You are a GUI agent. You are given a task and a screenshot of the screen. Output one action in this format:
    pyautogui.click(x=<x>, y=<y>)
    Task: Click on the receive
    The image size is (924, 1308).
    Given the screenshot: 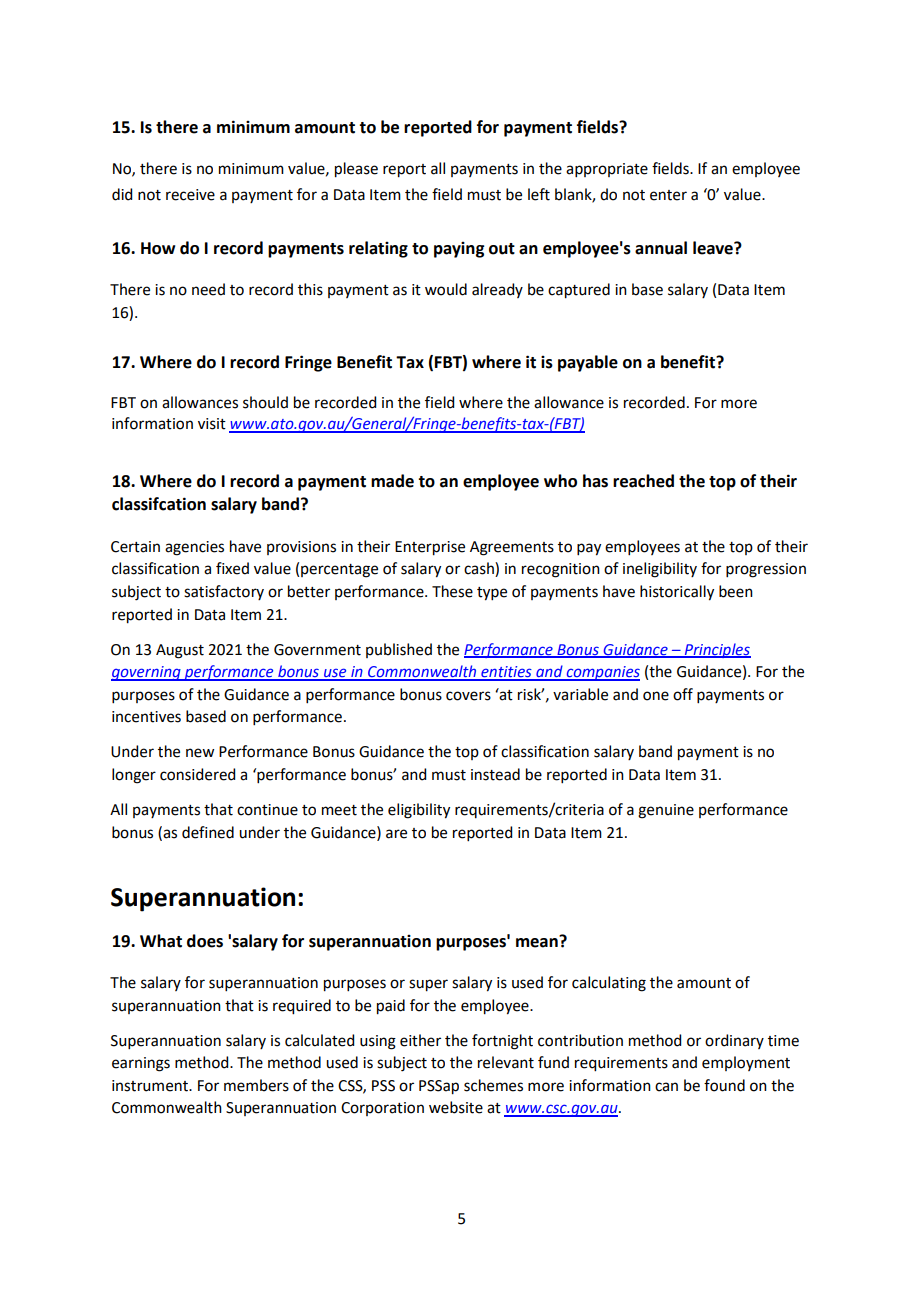 What is the action you would take?
    pyautogui.click(x=190, y=195)
